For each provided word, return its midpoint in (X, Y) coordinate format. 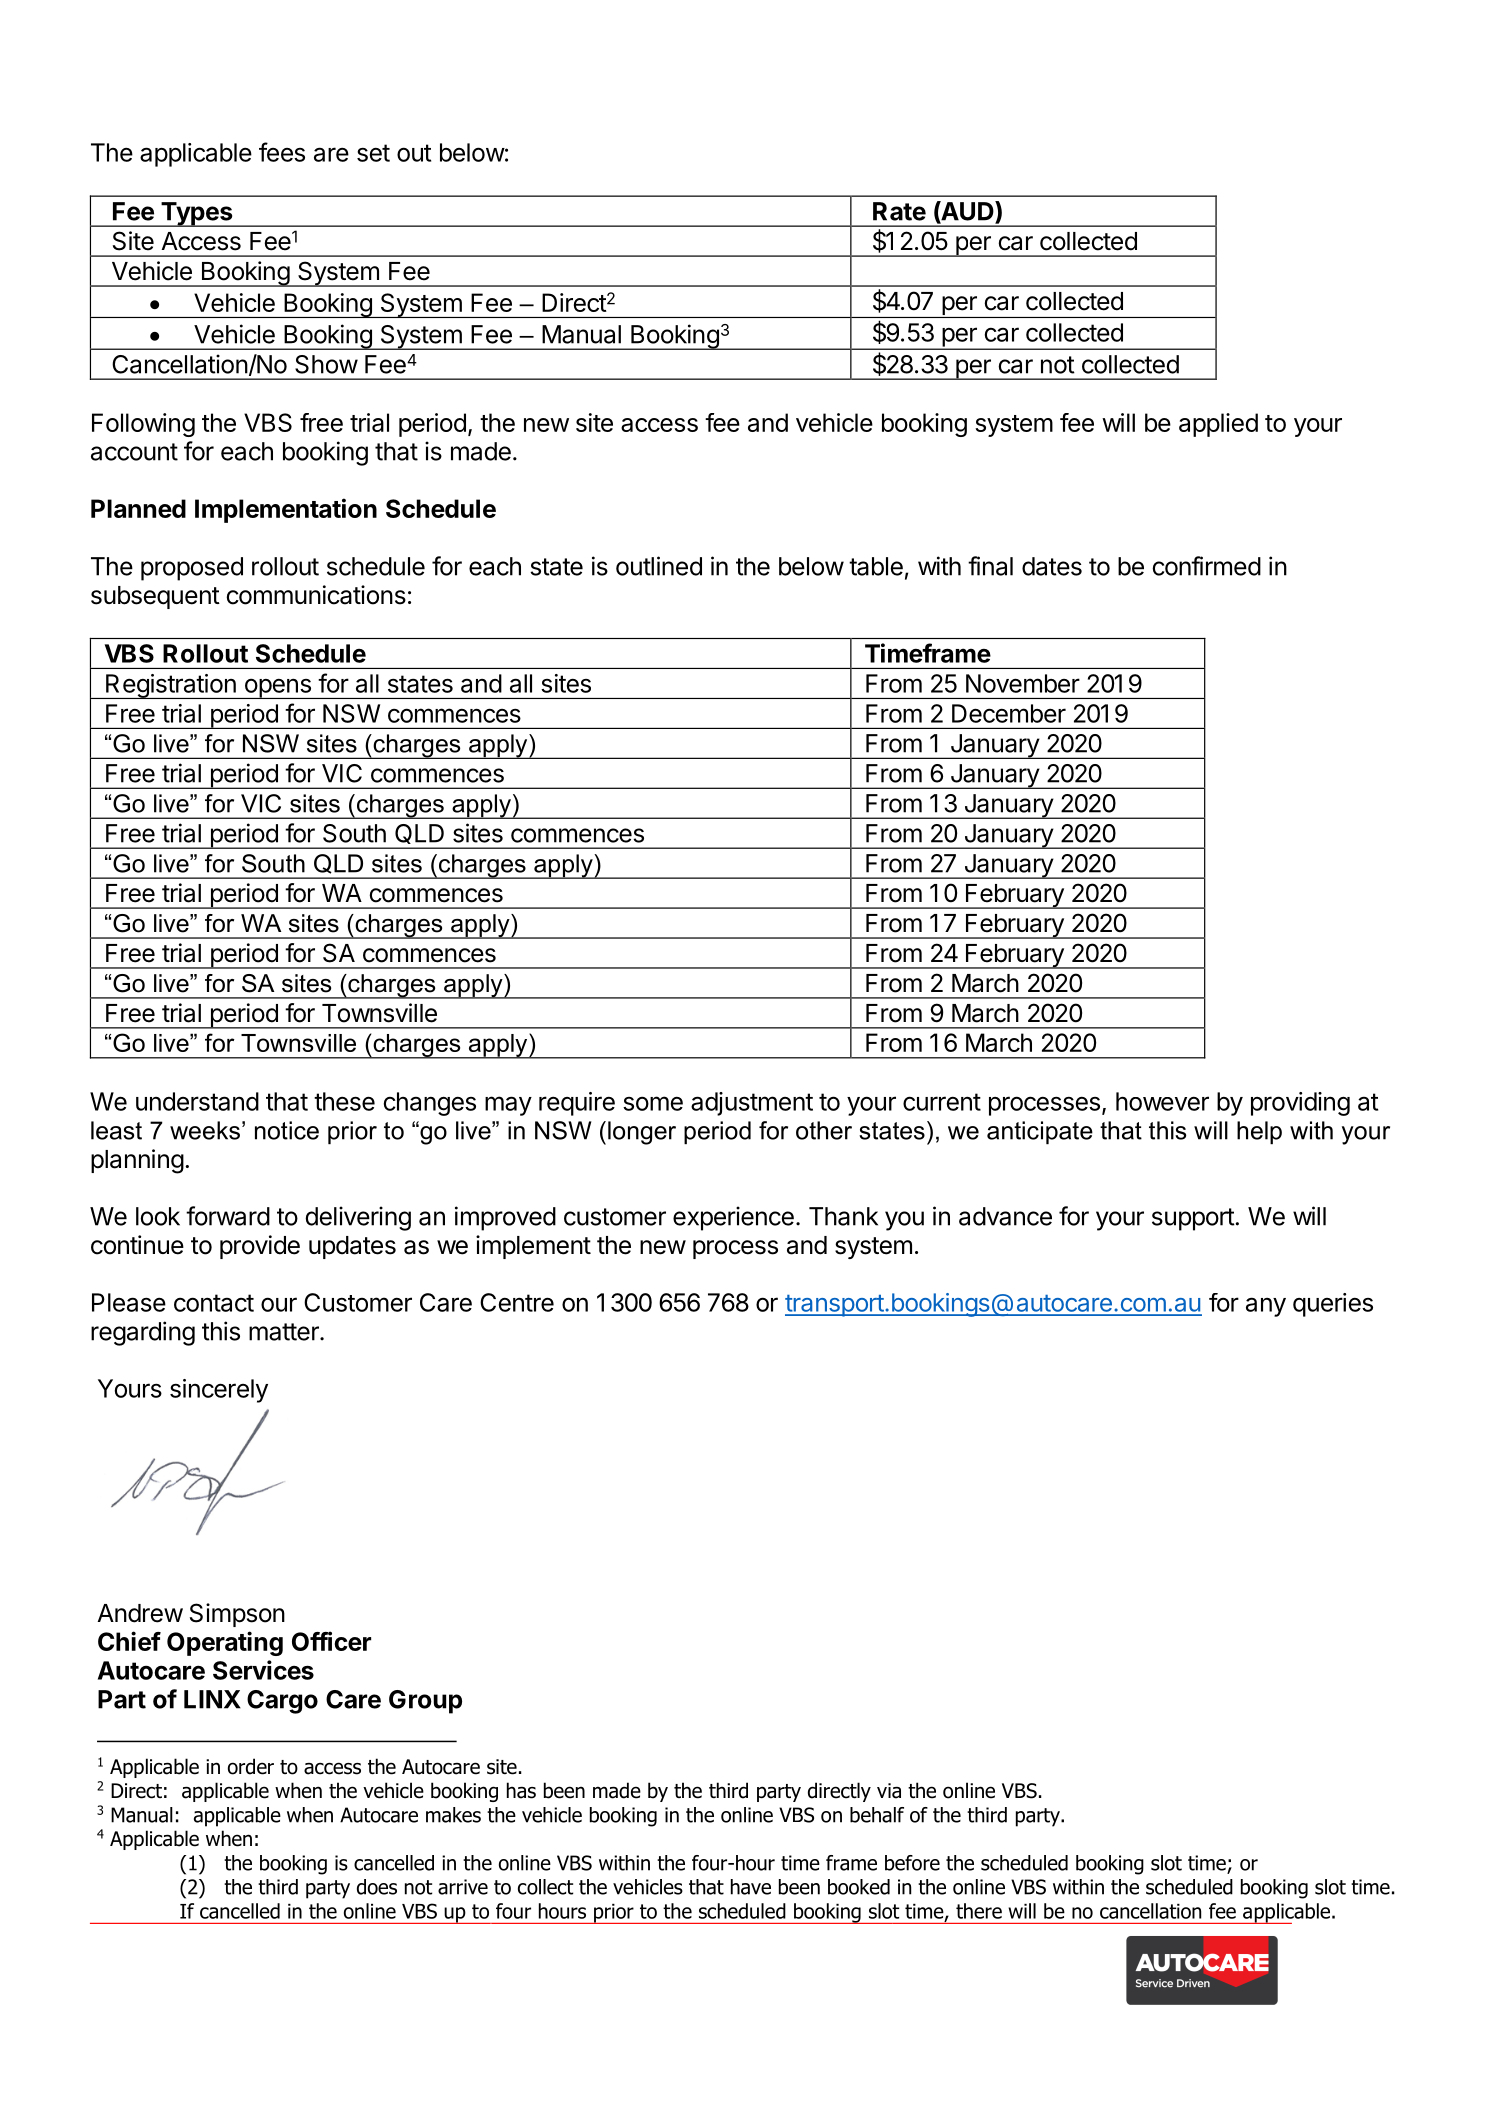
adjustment (752, 1104)
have (751, 1887)
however (1162, 1101)
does (377, 1887)
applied (1218, 425)
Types (197, 214)
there (979, 1911)
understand (197, 1101)
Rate (899, 211)
